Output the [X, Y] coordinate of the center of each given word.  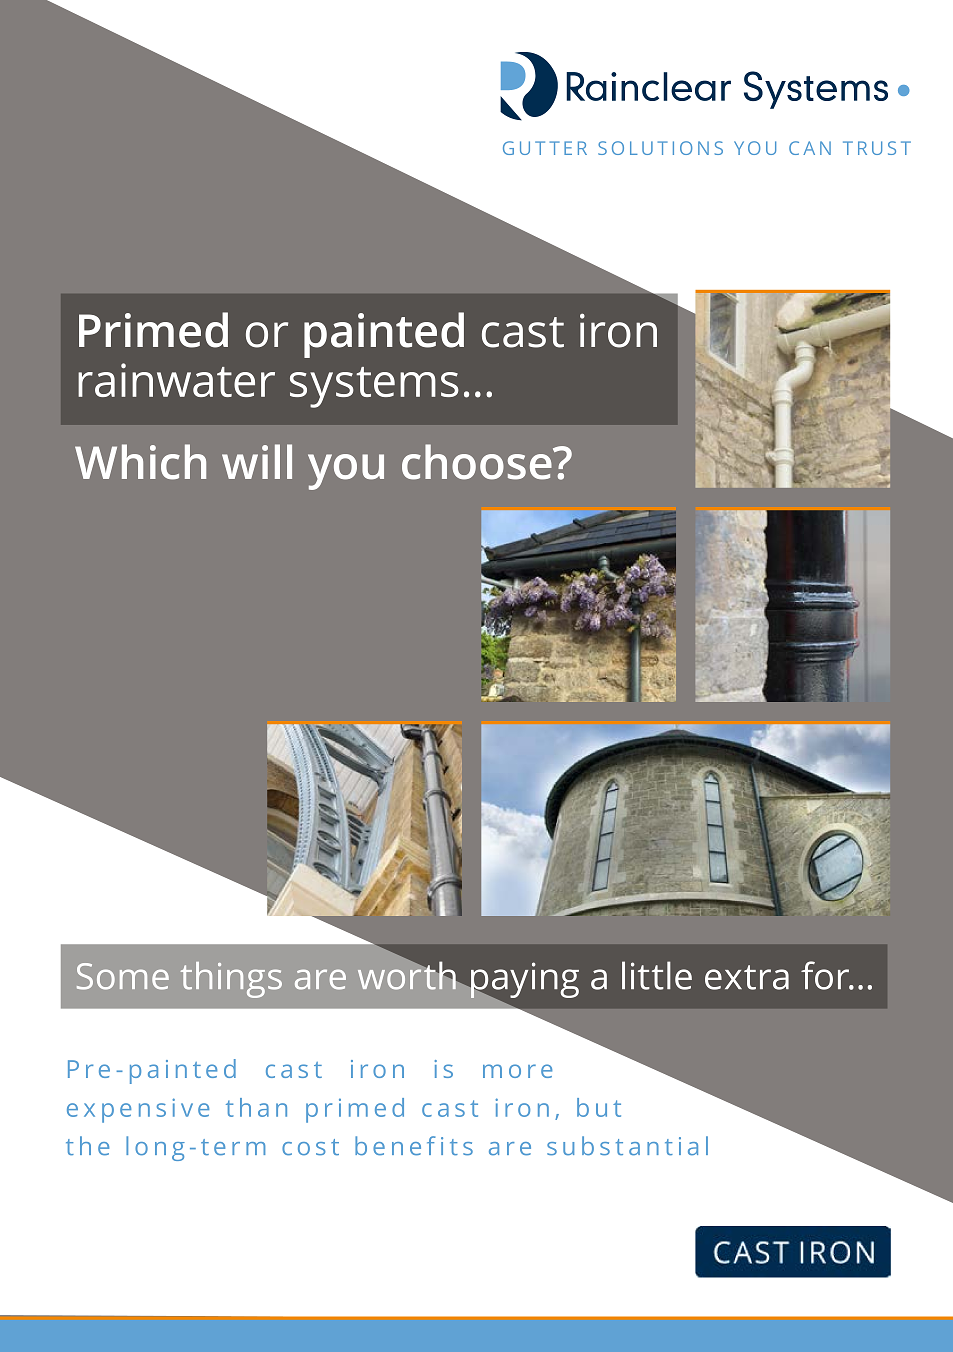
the [87, 1146]
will [257, 461]
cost [310, 1147]
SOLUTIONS [660, 148]
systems [374, 387]
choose [478, 462]
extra [747, 977]
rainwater [176, 380]
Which [140, 462]
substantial [627, 1146]
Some [123, 976]
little [657, 975]
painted [384, 335]
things [231, 980]
